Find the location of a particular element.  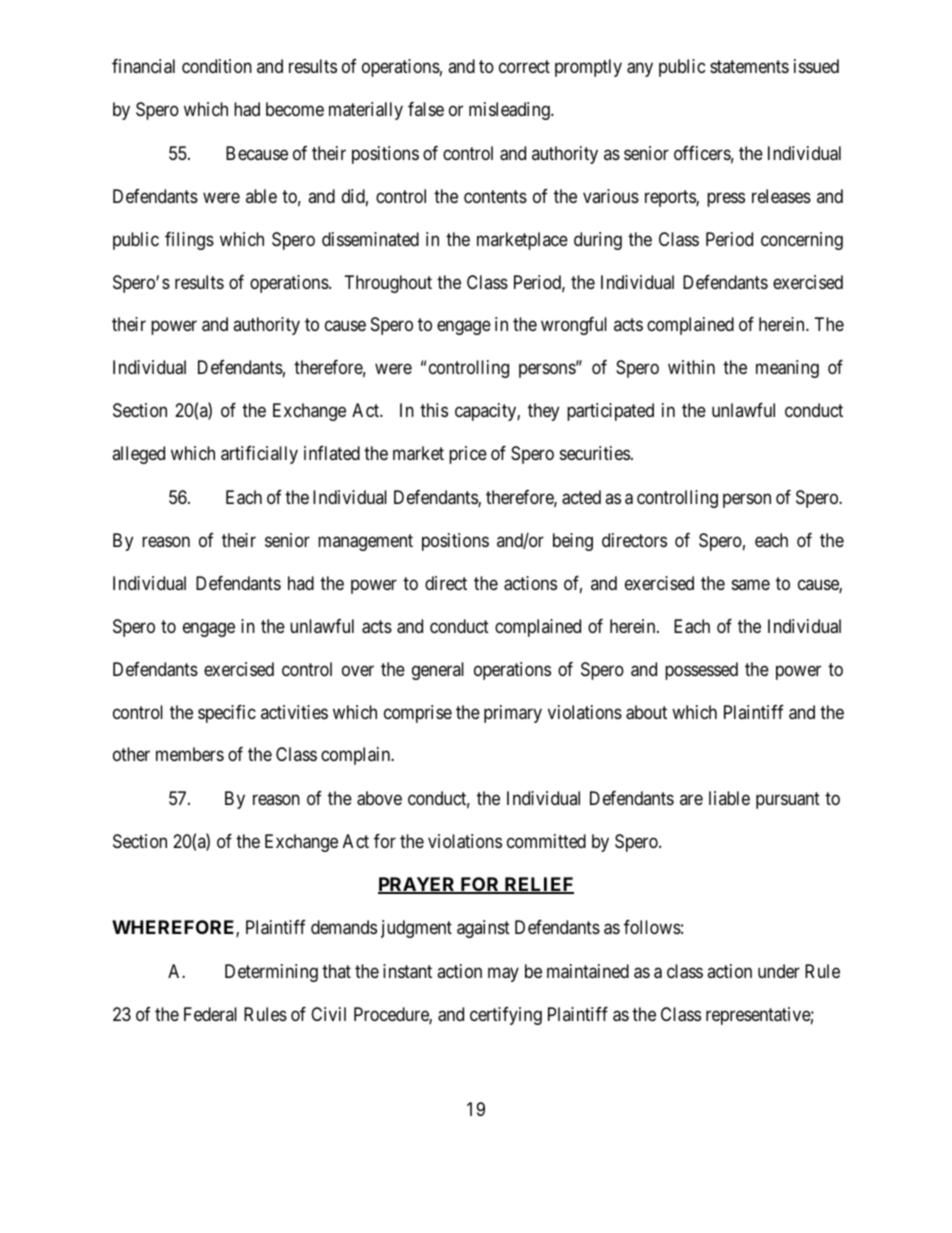

within is located at coordinates (691, 367).
